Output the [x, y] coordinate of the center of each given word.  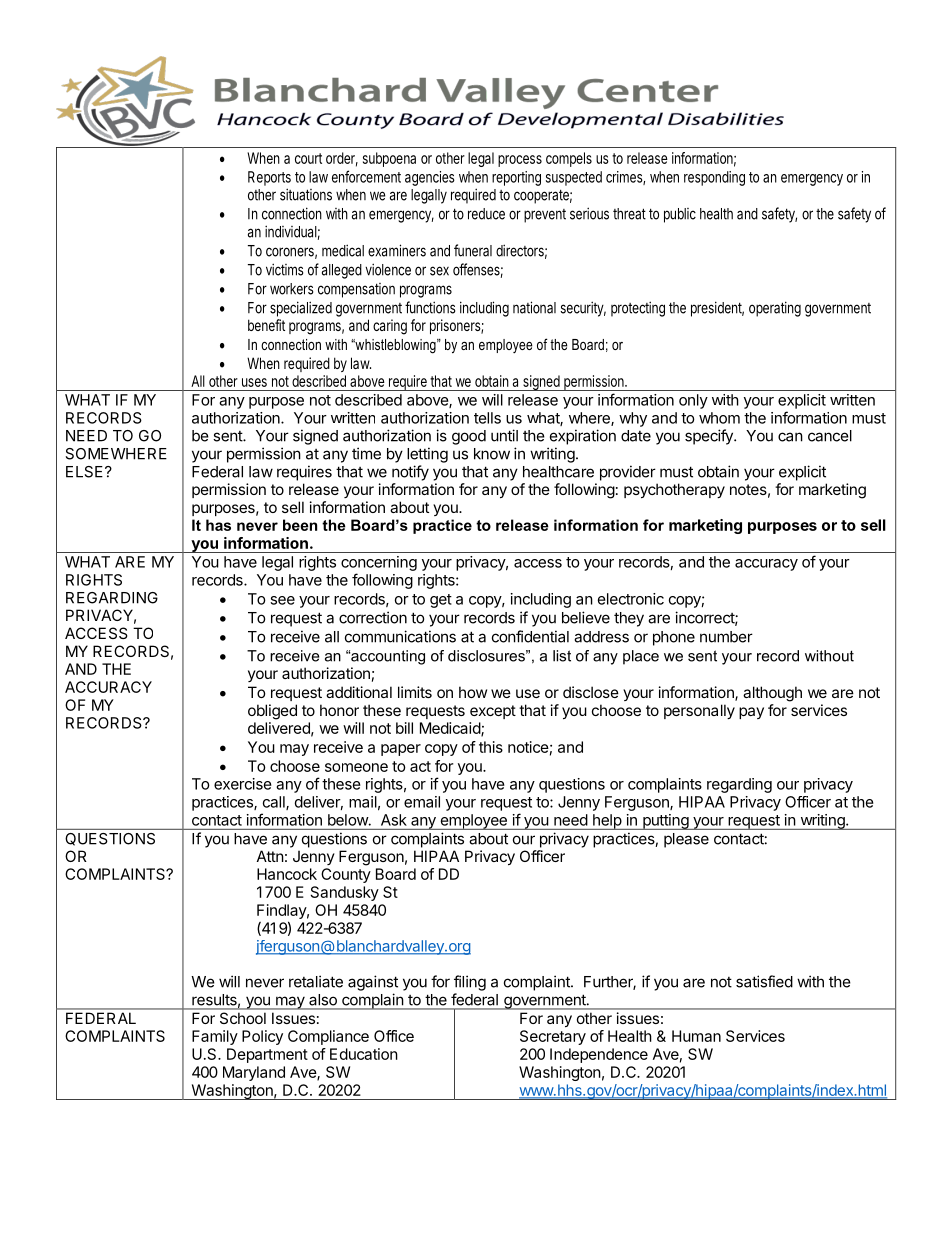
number [726, 637]
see [282, 600]
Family [215, 1037]
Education [364, 1054]
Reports [269, 178]
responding [714, 178]
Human [696, 1036]
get [441, 601]
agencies [430, 178]
